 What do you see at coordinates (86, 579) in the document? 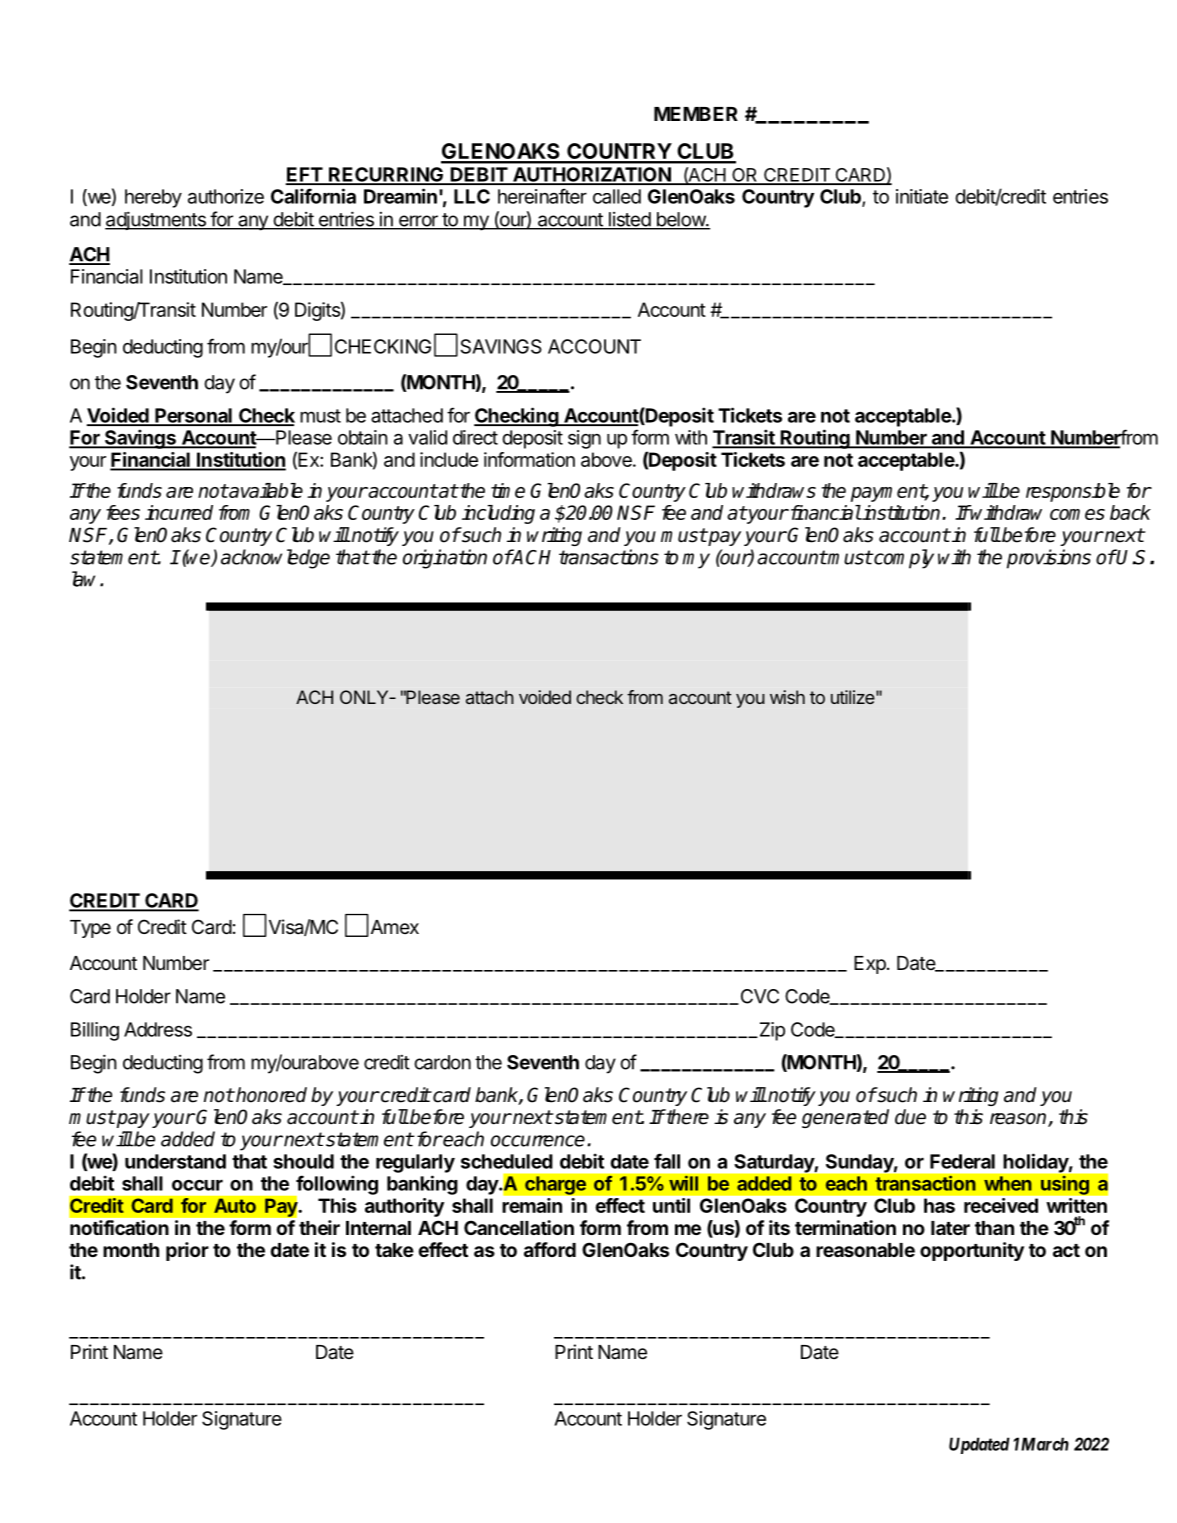
I see `law` at bounding box center [86, 579].
